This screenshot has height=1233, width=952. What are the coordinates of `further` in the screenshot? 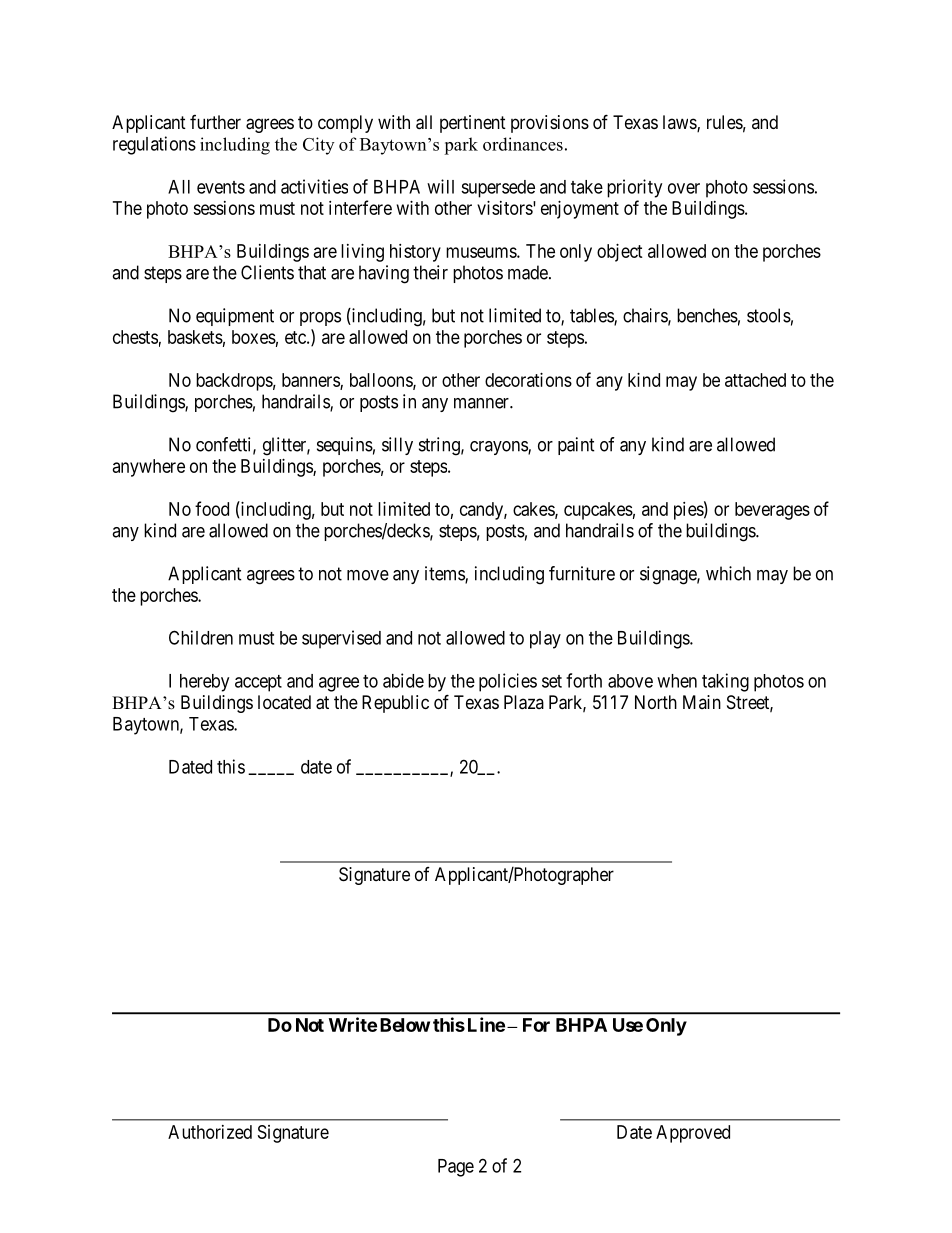 It's located at (215, 122).
